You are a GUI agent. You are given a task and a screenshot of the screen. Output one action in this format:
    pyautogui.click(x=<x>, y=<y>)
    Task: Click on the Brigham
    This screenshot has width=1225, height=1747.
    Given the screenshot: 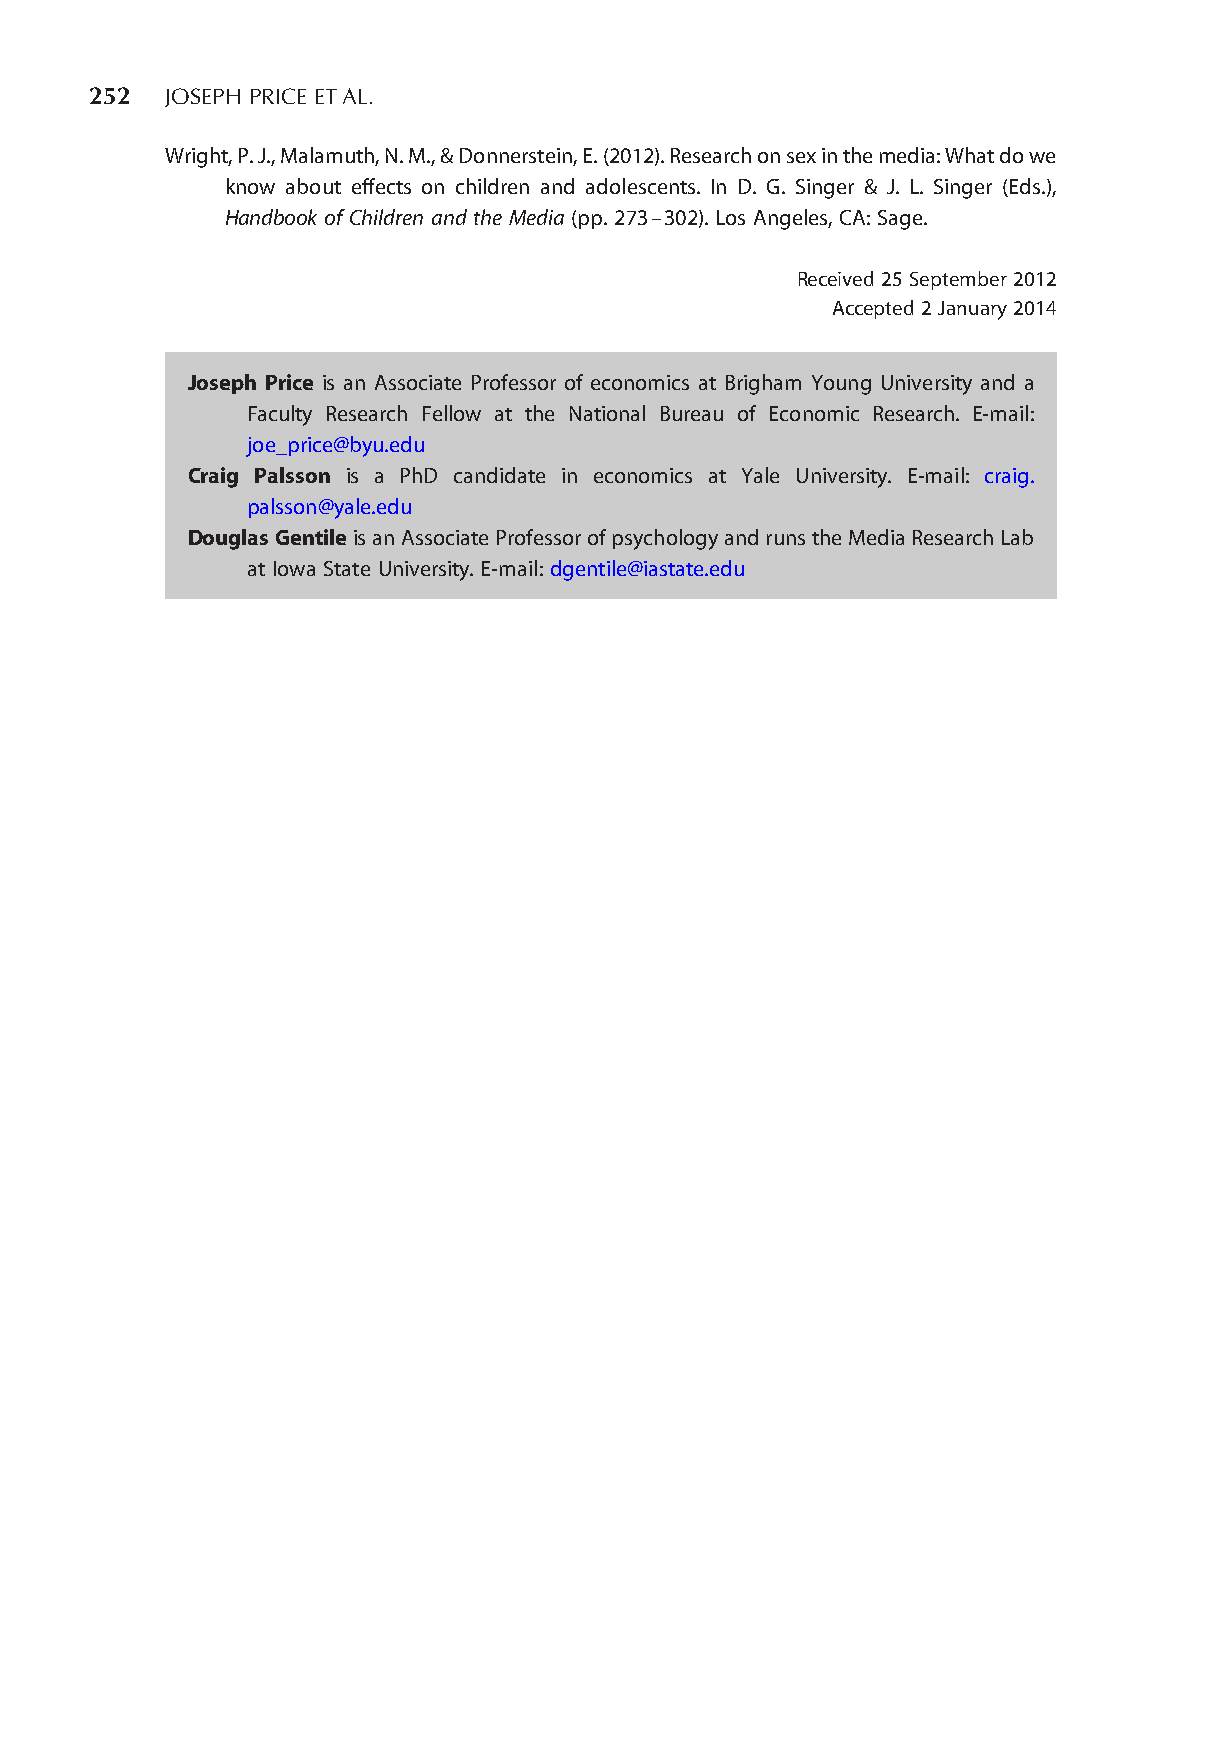 What is the action you would take?
    pyautogui.click(x=763, y=384)
